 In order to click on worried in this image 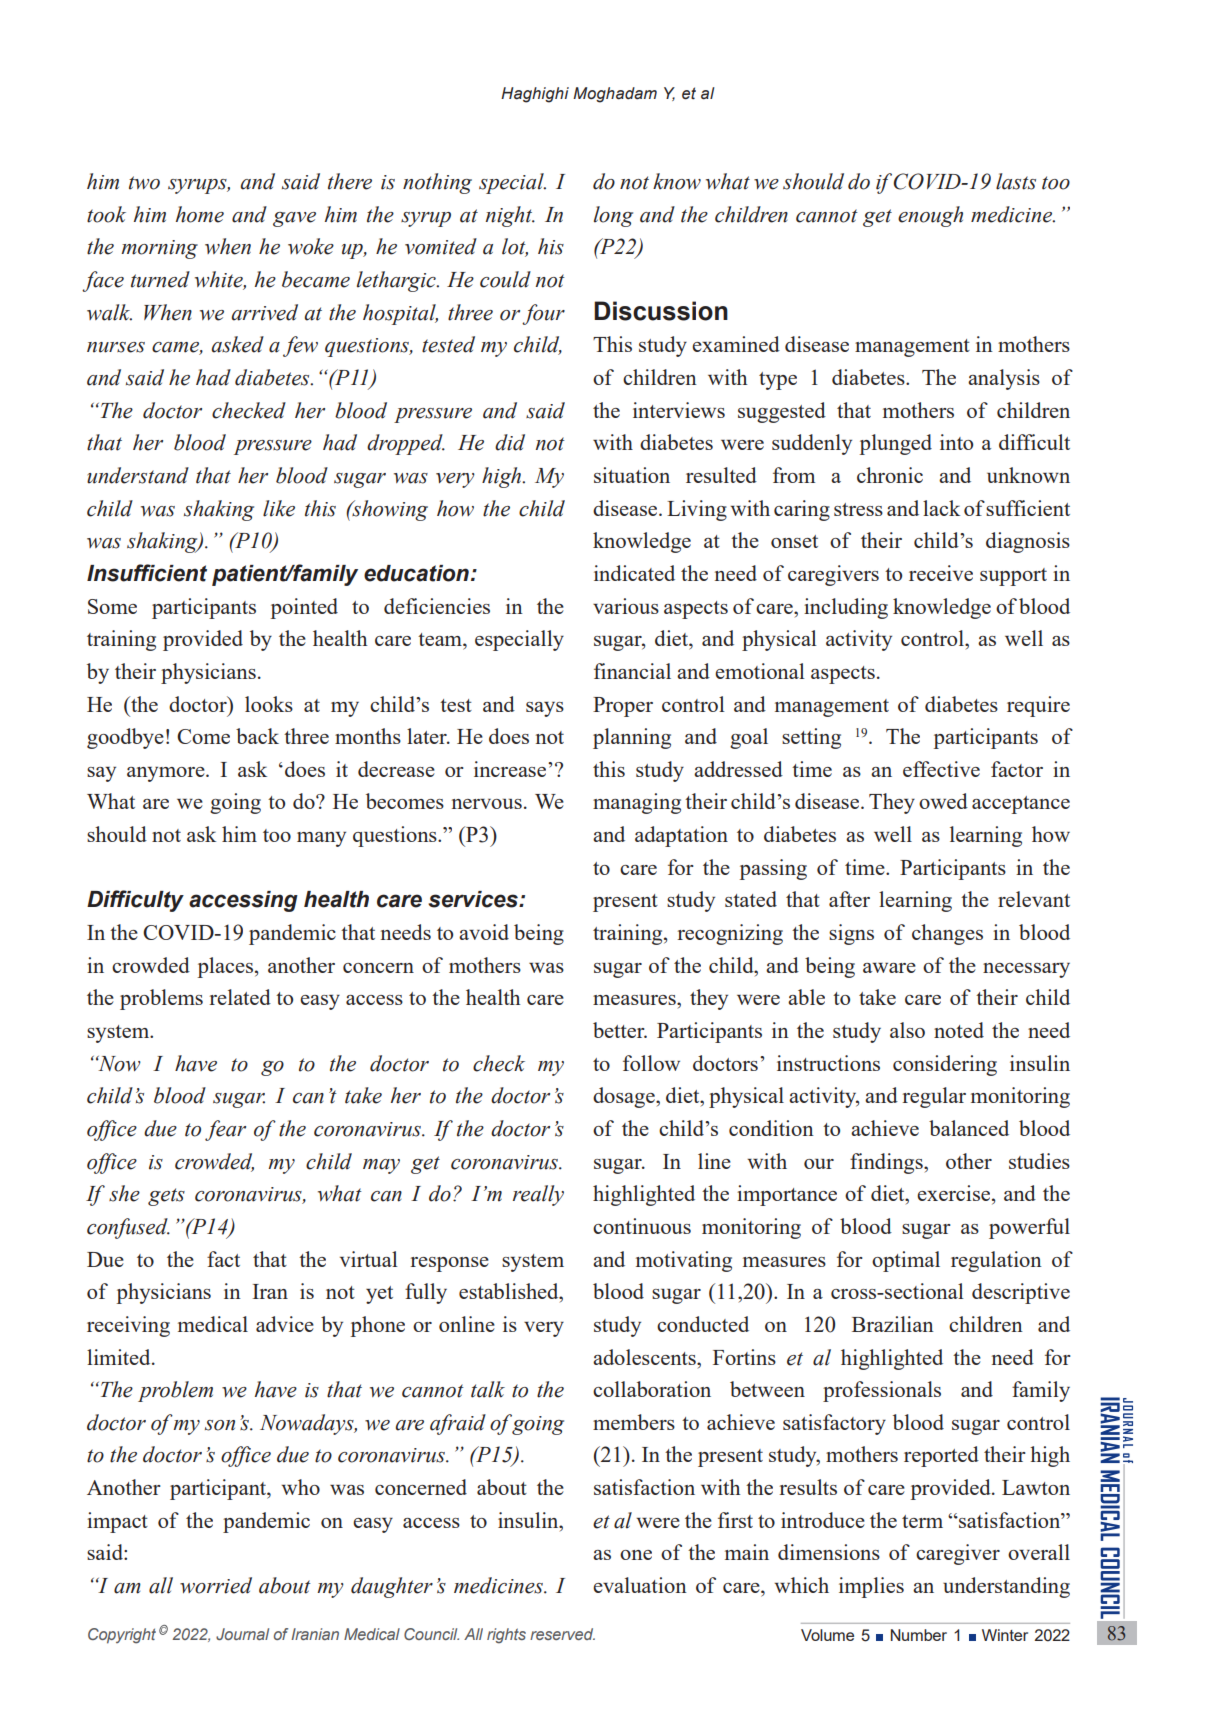, I will do `click(216, 1585)`.
